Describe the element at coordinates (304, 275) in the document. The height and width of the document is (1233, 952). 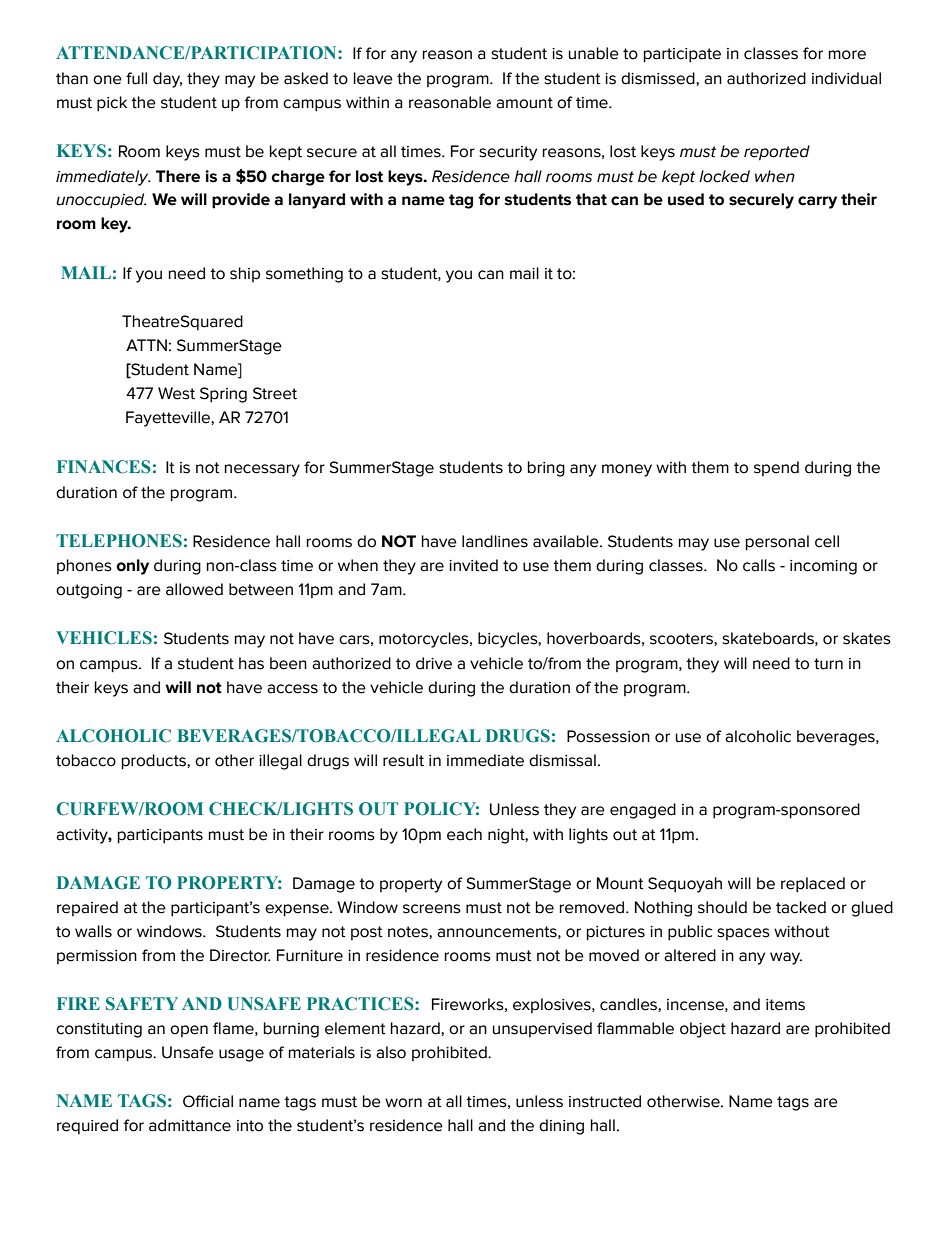
I see `something` at that location.
